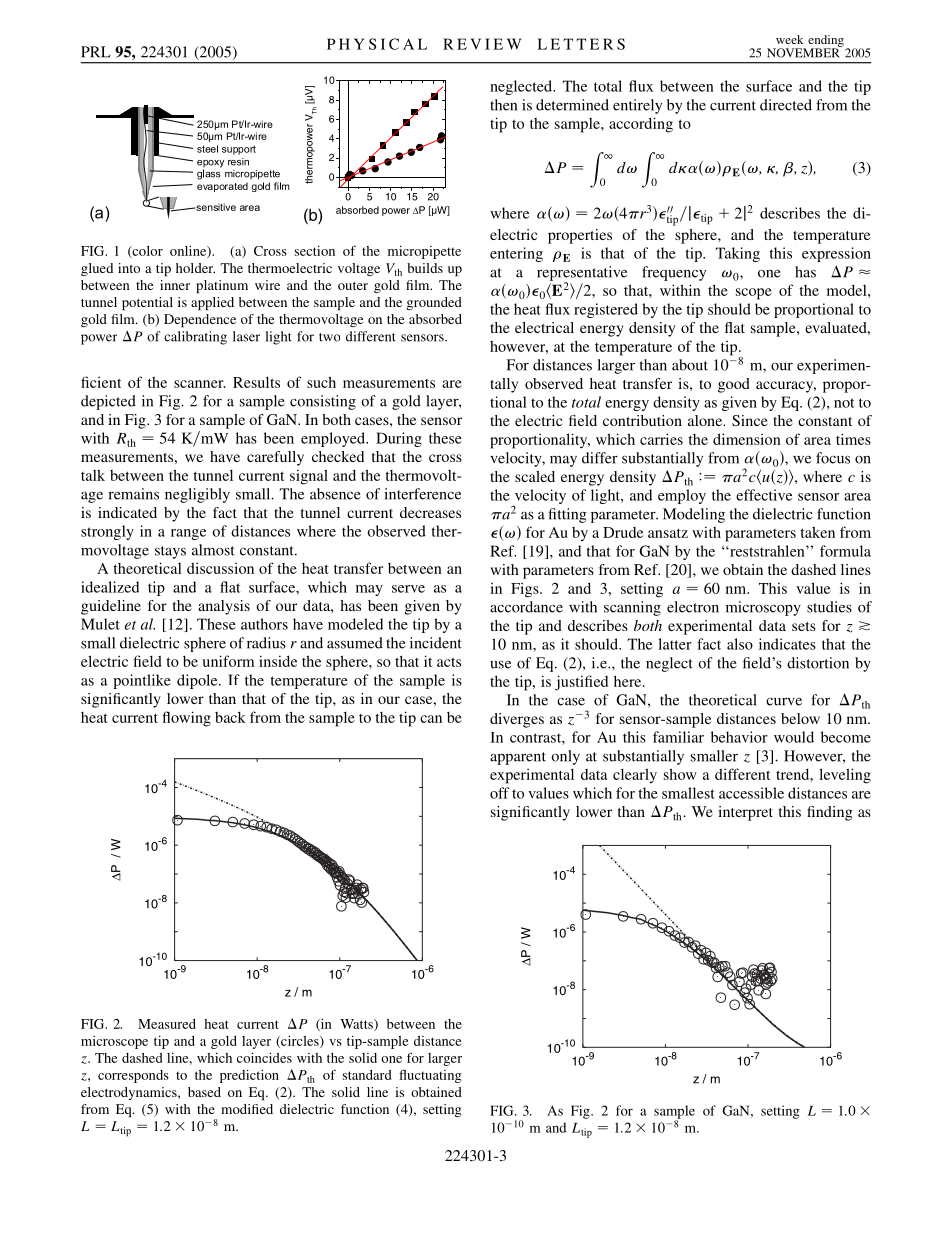  What do you see at coordinates (204, 1092) in the page?
I see `based` at bounding box center [204, 1092].
